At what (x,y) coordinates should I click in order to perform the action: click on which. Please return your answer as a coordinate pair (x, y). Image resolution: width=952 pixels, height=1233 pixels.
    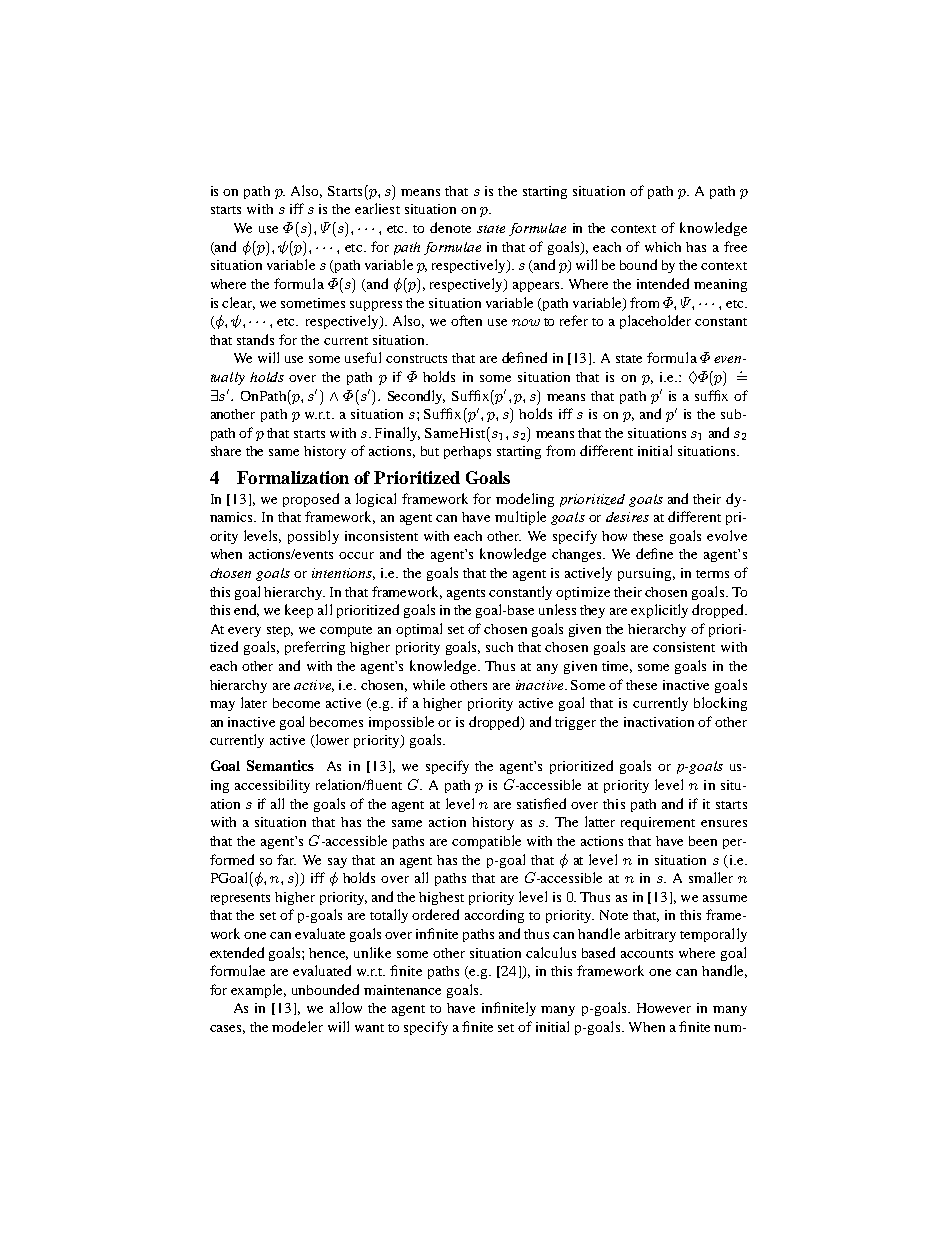
    Looking at the image, I should click on (663, 247).
